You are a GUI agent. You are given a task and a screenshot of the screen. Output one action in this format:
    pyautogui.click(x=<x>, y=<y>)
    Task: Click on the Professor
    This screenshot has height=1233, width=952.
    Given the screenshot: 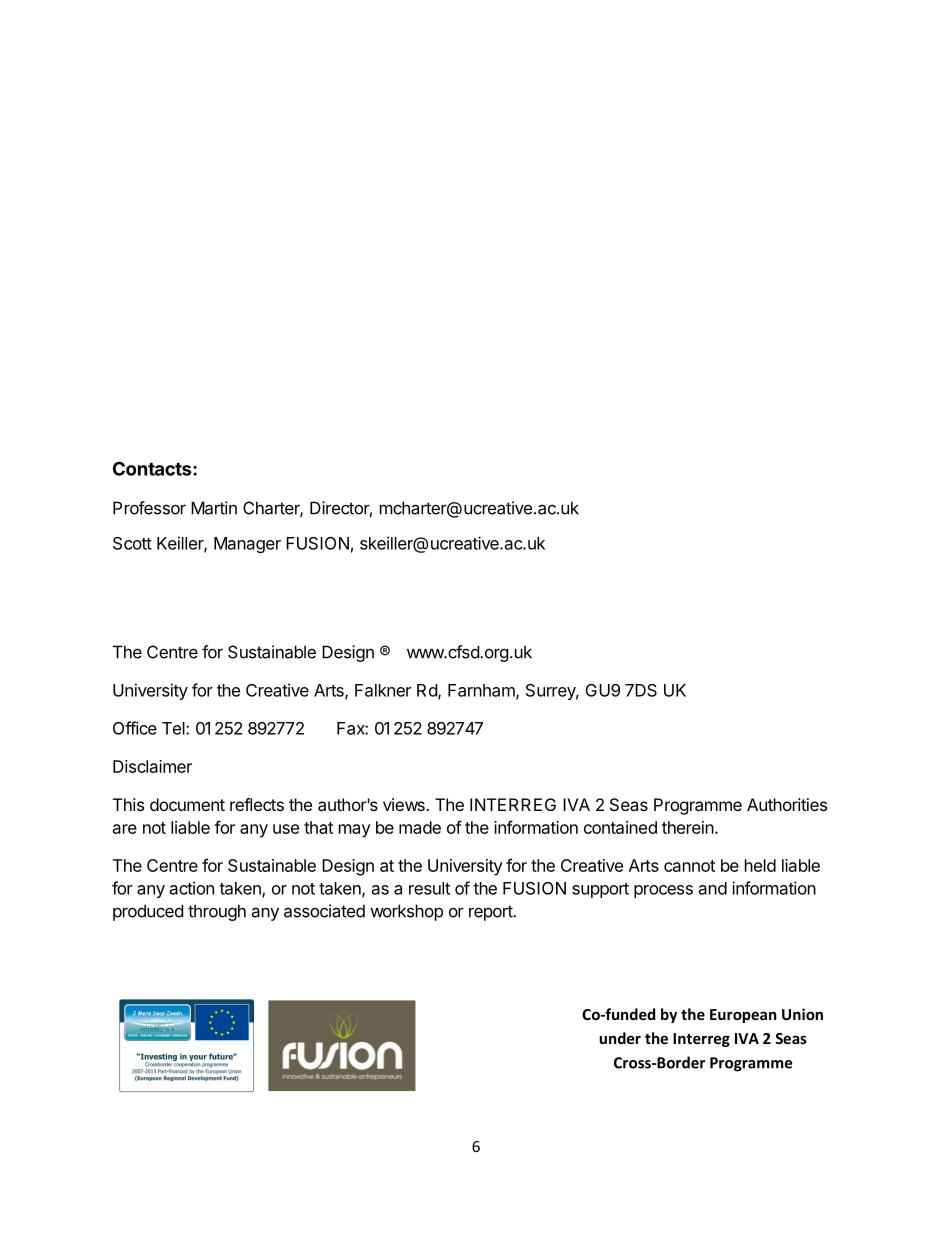 What is the action you would take?
    pyautogui.click(x=149, y=508)
